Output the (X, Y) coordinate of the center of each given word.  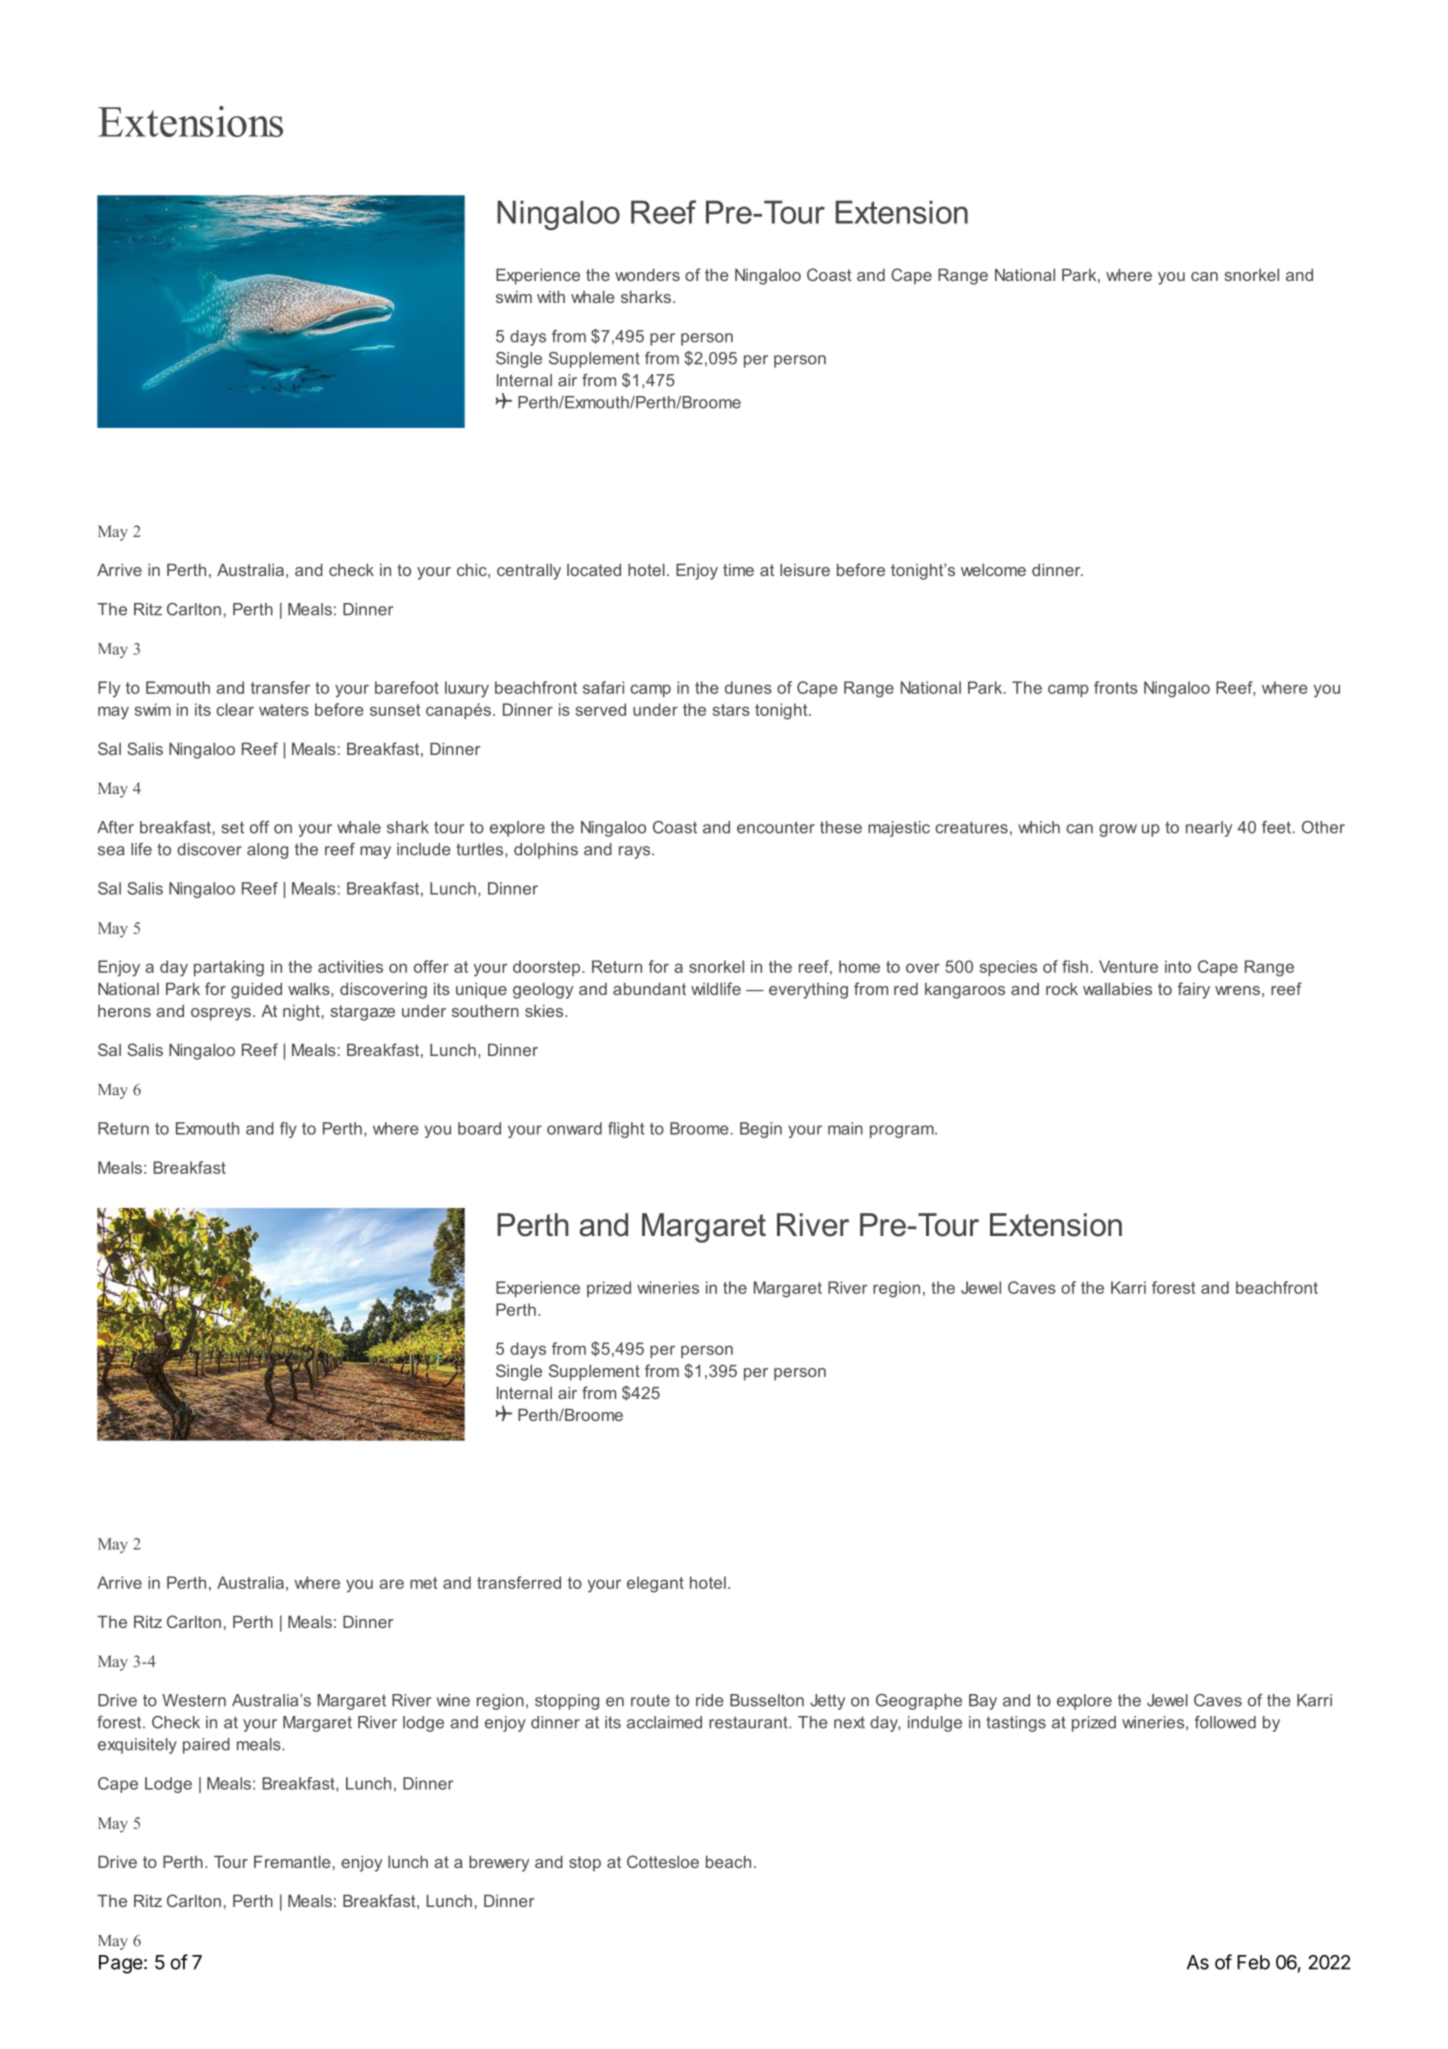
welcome (993, 569)
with (551, 296)
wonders (647, 274)
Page (121, 1964)
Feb (1253, 1962)
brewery (499, 1863)
